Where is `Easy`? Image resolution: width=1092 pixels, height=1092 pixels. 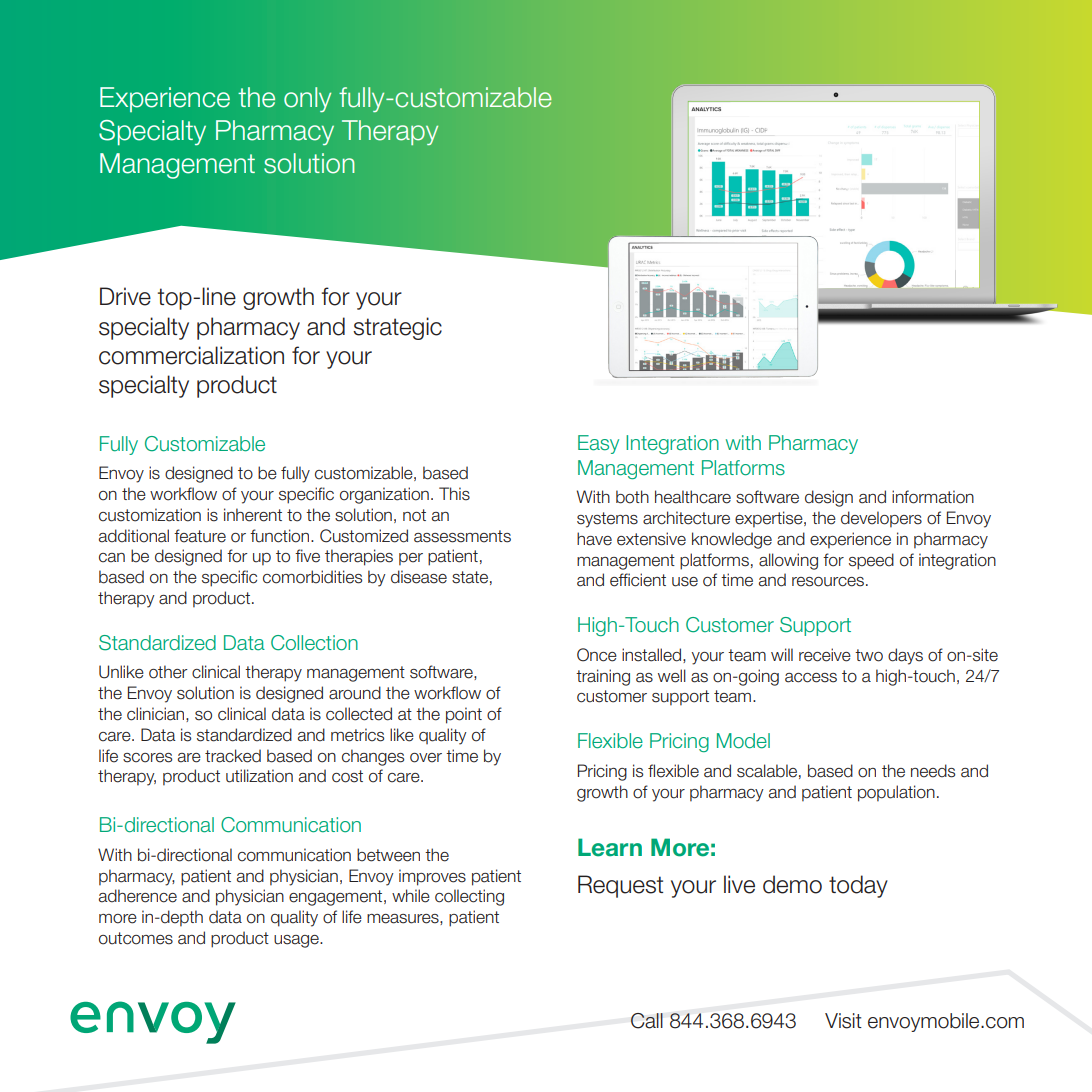
Easy is located at coordinates (598, 444).
